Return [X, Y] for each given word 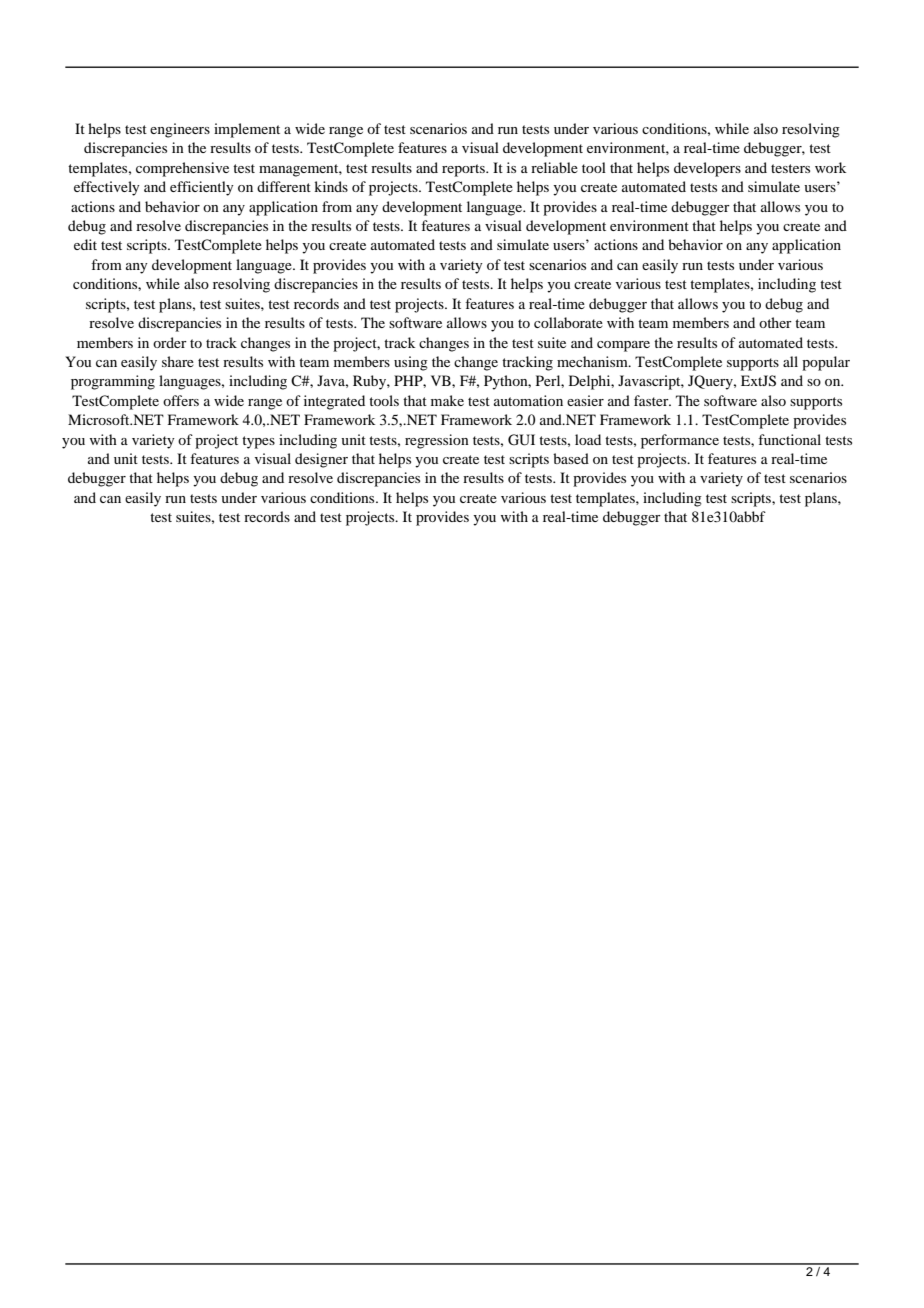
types [258, 442]
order [170, 342]
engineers [180, 130]
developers [707, 169]
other [775, 322]
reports [464, 170]
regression [437, 441]
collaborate [568, 322]
